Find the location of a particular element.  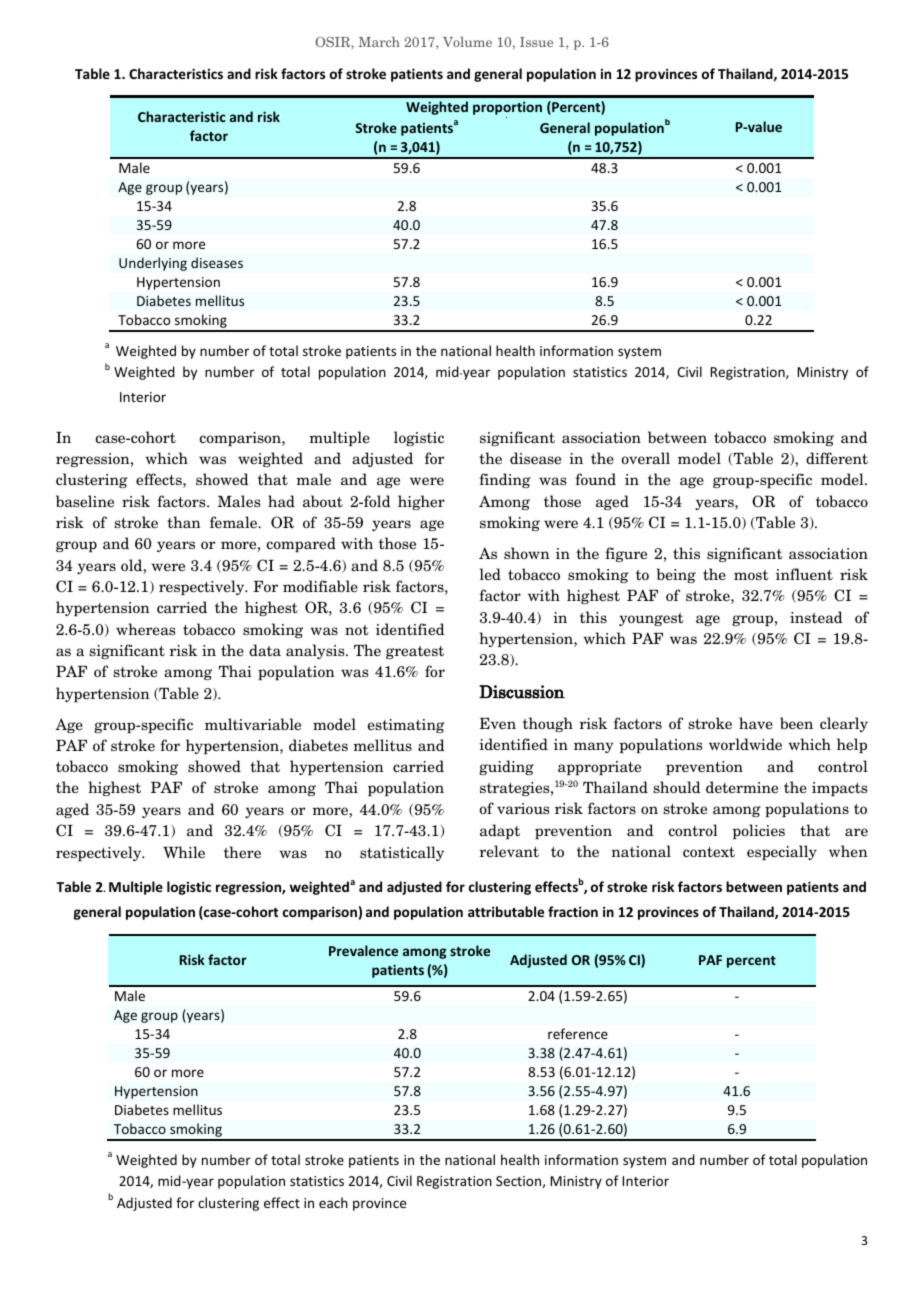

each is located at coordinates (333, 1202).
